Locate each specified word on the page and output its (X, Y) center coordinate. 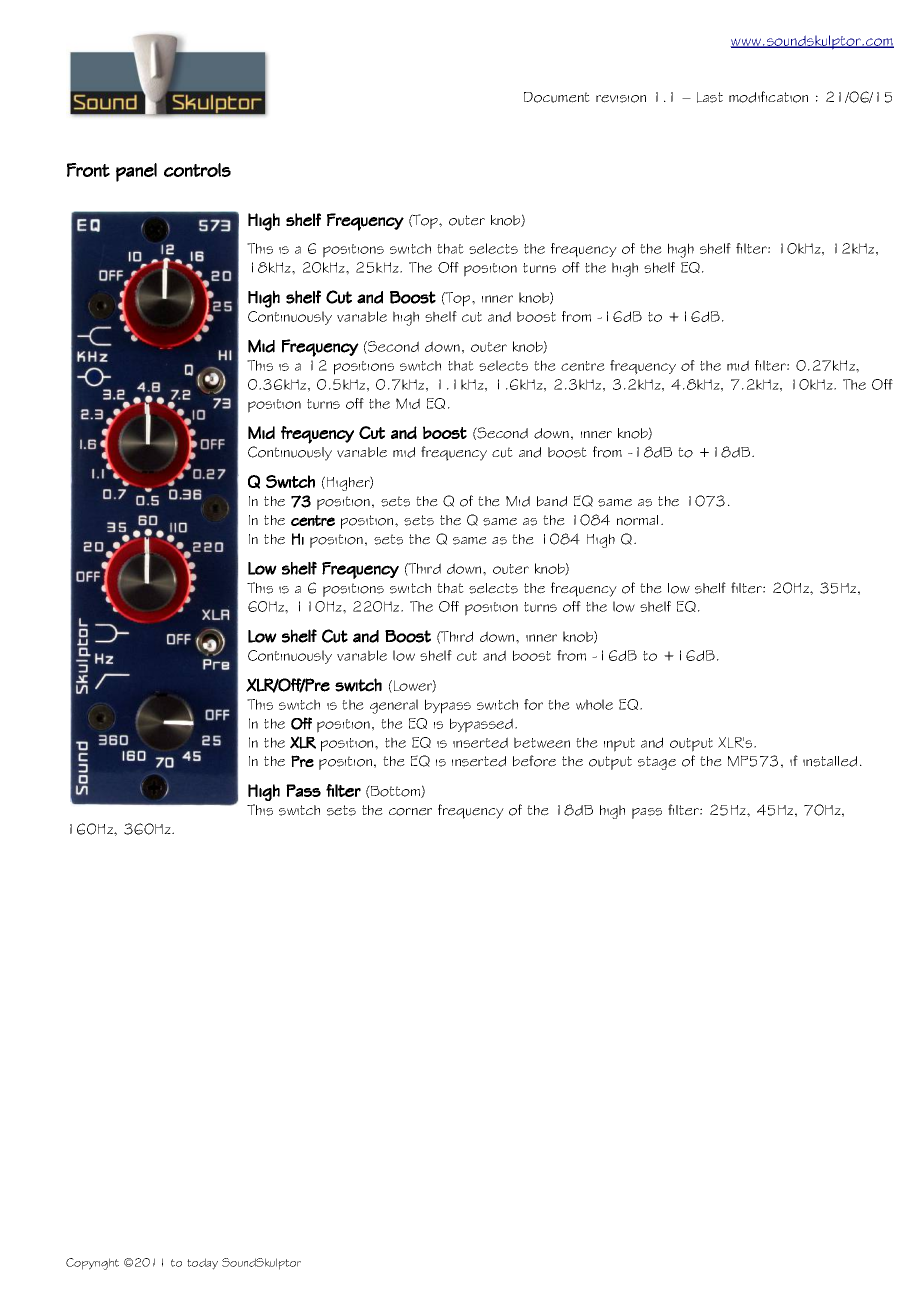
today (202, 1264)
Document (557, 97)
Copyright (92, 1264)
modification (768, 97)
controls (197, 170)
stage (657, 763)
